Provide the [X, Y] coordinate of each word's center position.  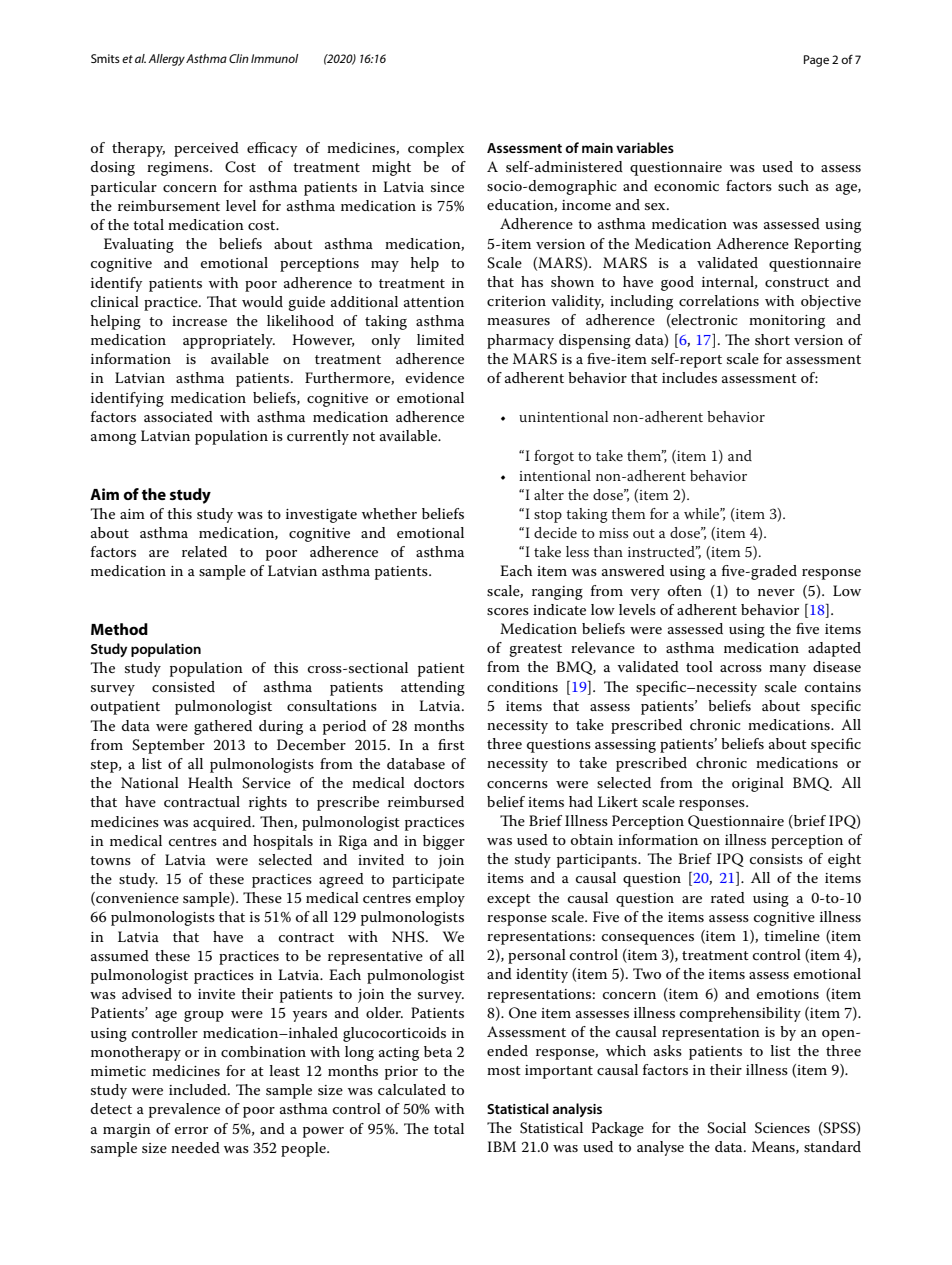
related [204, 551]
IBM [501, 1146]
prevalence [184, 1110]
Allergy [166, 60]
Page [816, 61]
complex [436, 149]
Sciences [782, 1128]
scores [508, 611]
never [776, 592]
